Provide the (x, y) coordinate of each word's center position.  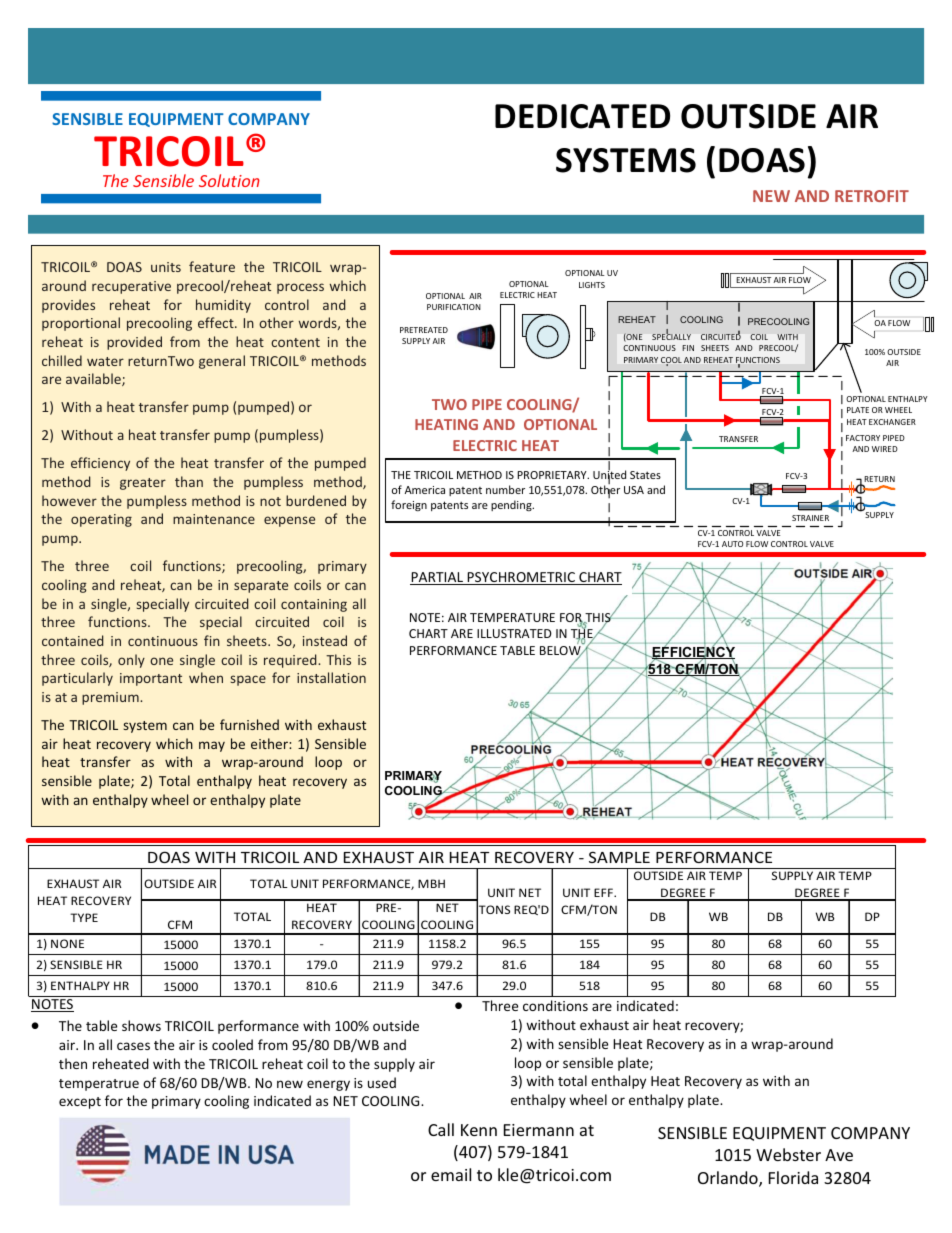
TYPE (84, 917)
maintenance (214, 519)
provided (134, 343)
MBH (431, 883)
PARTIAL (437, 578)
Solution (229, 180)
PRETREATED (424, 330)
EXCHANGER (892, 422)
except (80, 1103)
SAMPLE (619, 857)
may (212, 746)
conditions (555, 1005)
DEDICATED (582, 116)
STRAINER (810, 518)
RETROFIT (872, 196)
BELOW (561, 652)
